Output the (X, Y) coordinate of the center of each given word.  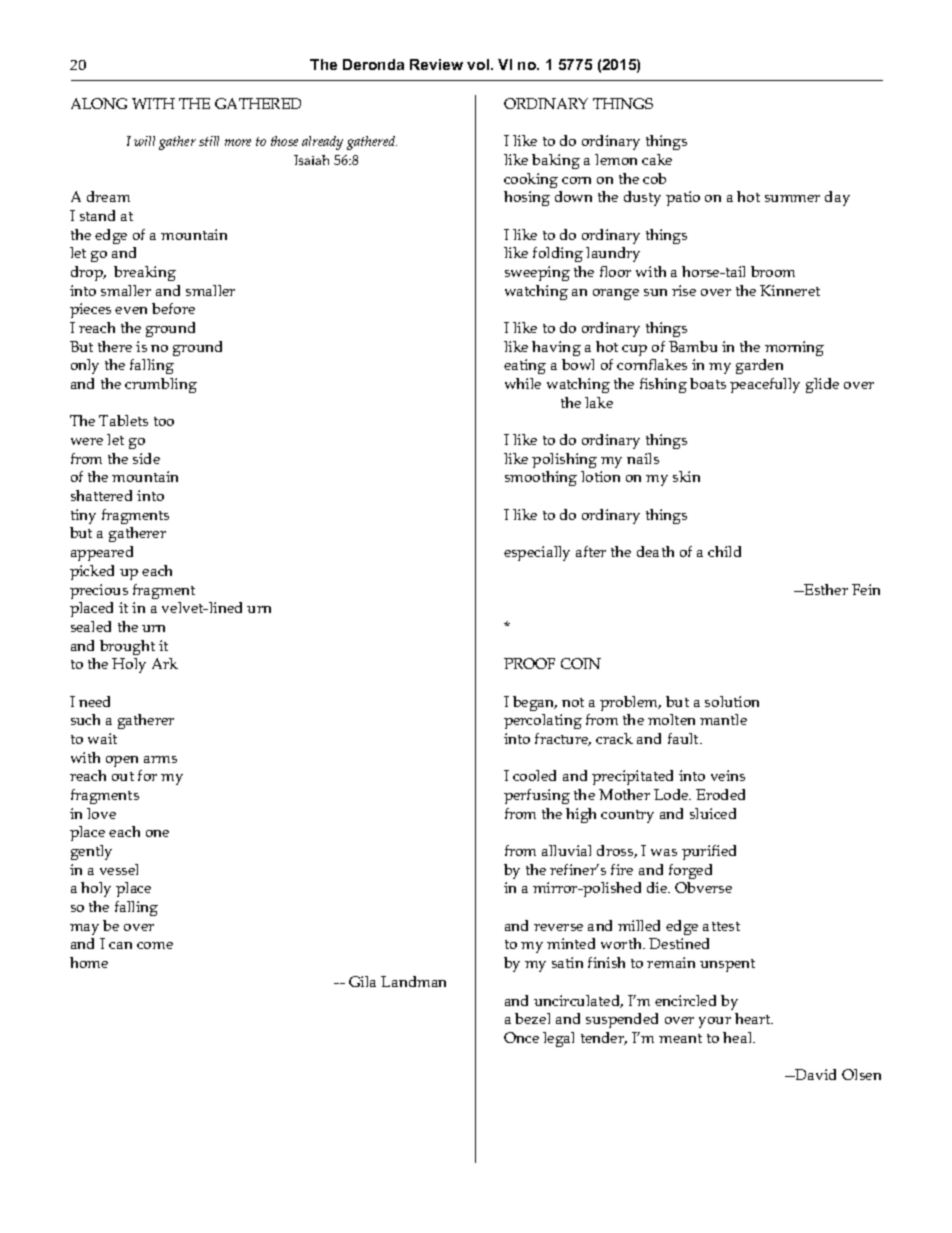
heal (739, 1037)
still (209, 141)
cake (657, 159)
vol (479, 64)
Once (521, 1037)
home (89, 962)
